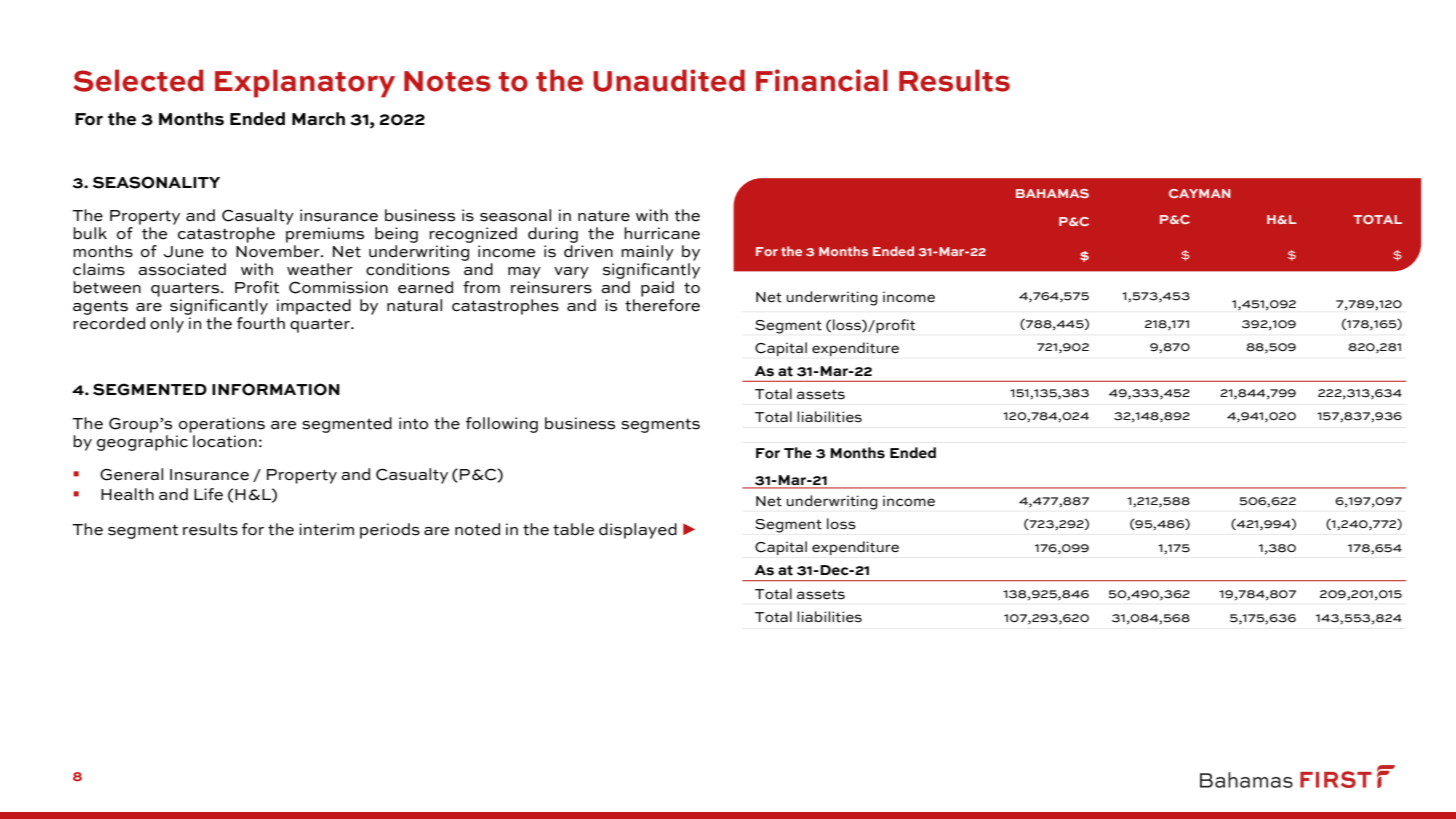  What do you see at coordinates (314, 307) in the page?
I see `impacted` at bounding box center [314, 307].
